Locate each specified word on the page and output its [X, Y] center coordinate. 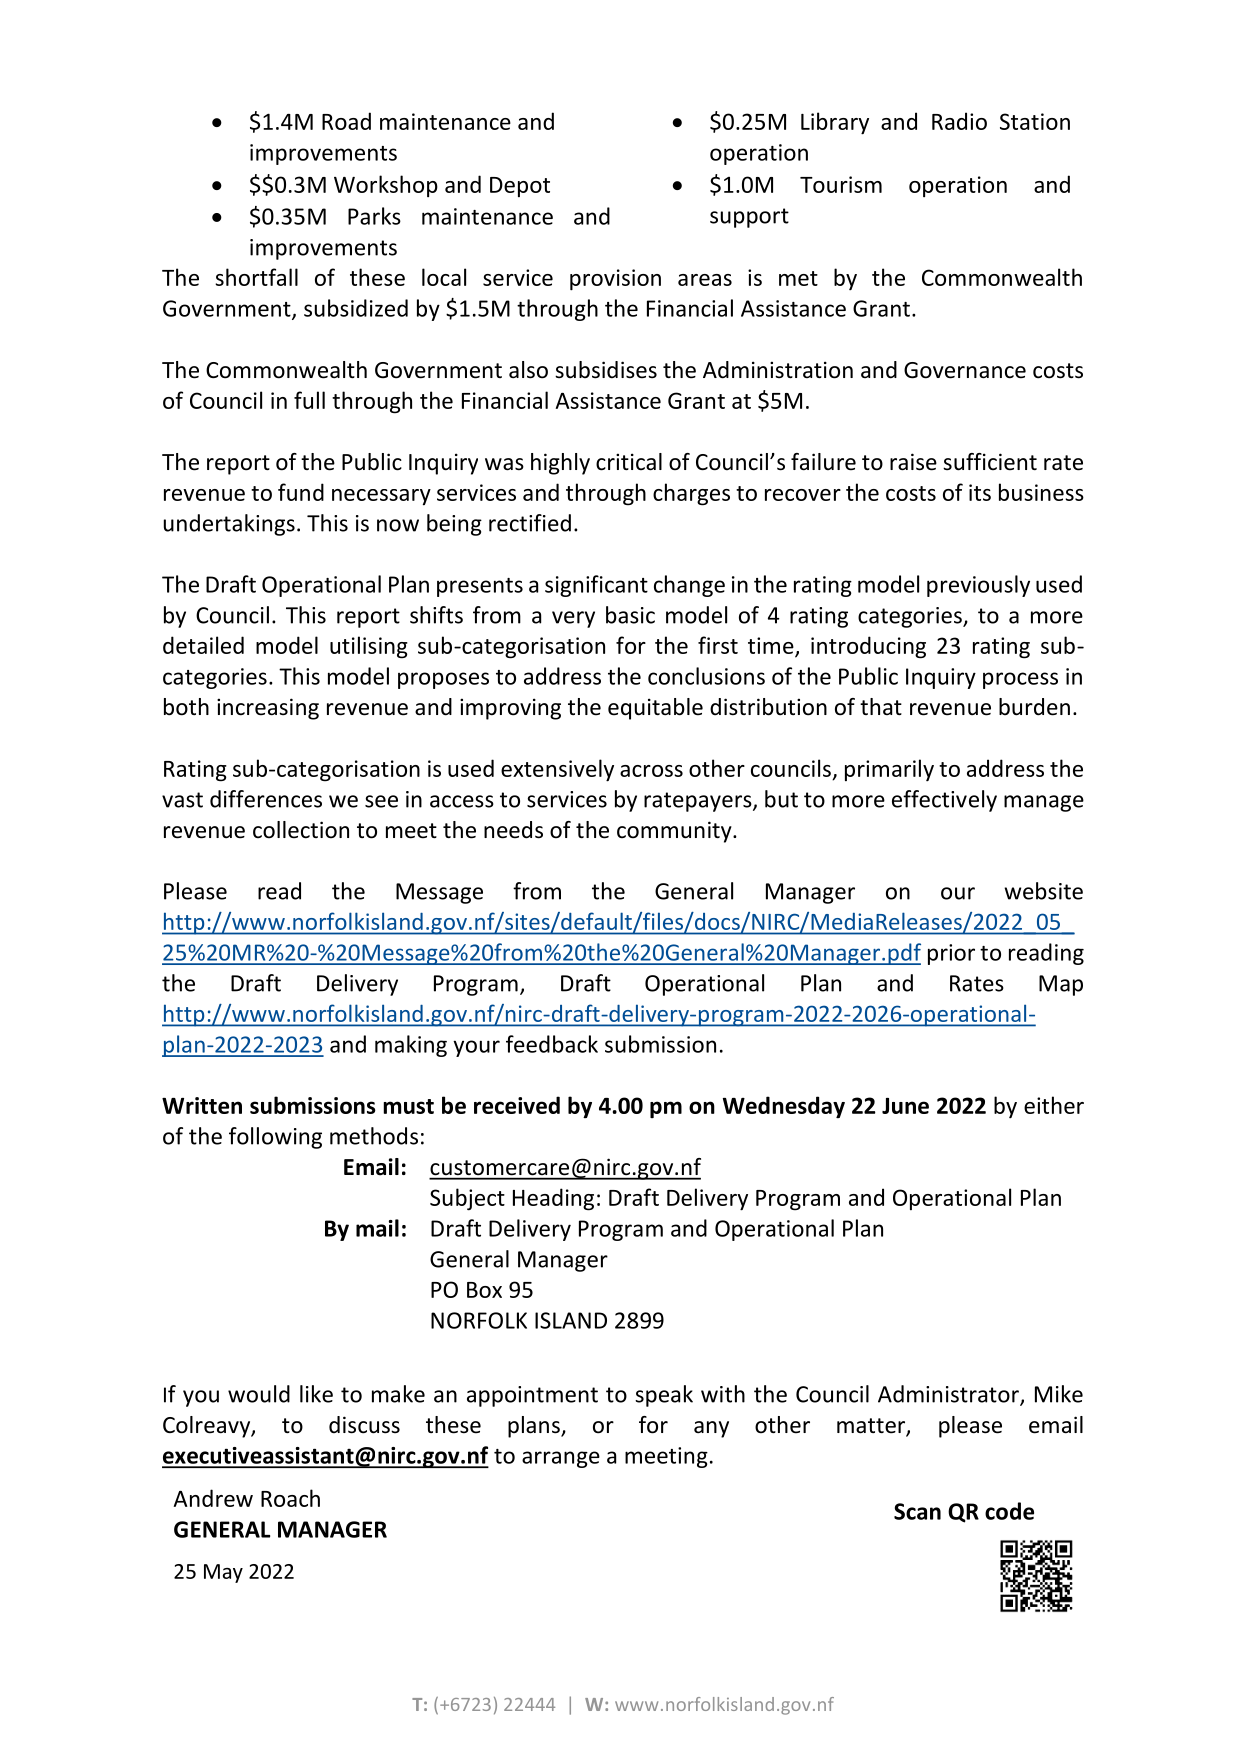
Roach [290, 1498]
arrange [561, 1459]
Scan [917, 1511]
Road [346, 121]
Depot [520, 187]
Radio [959, 121]
